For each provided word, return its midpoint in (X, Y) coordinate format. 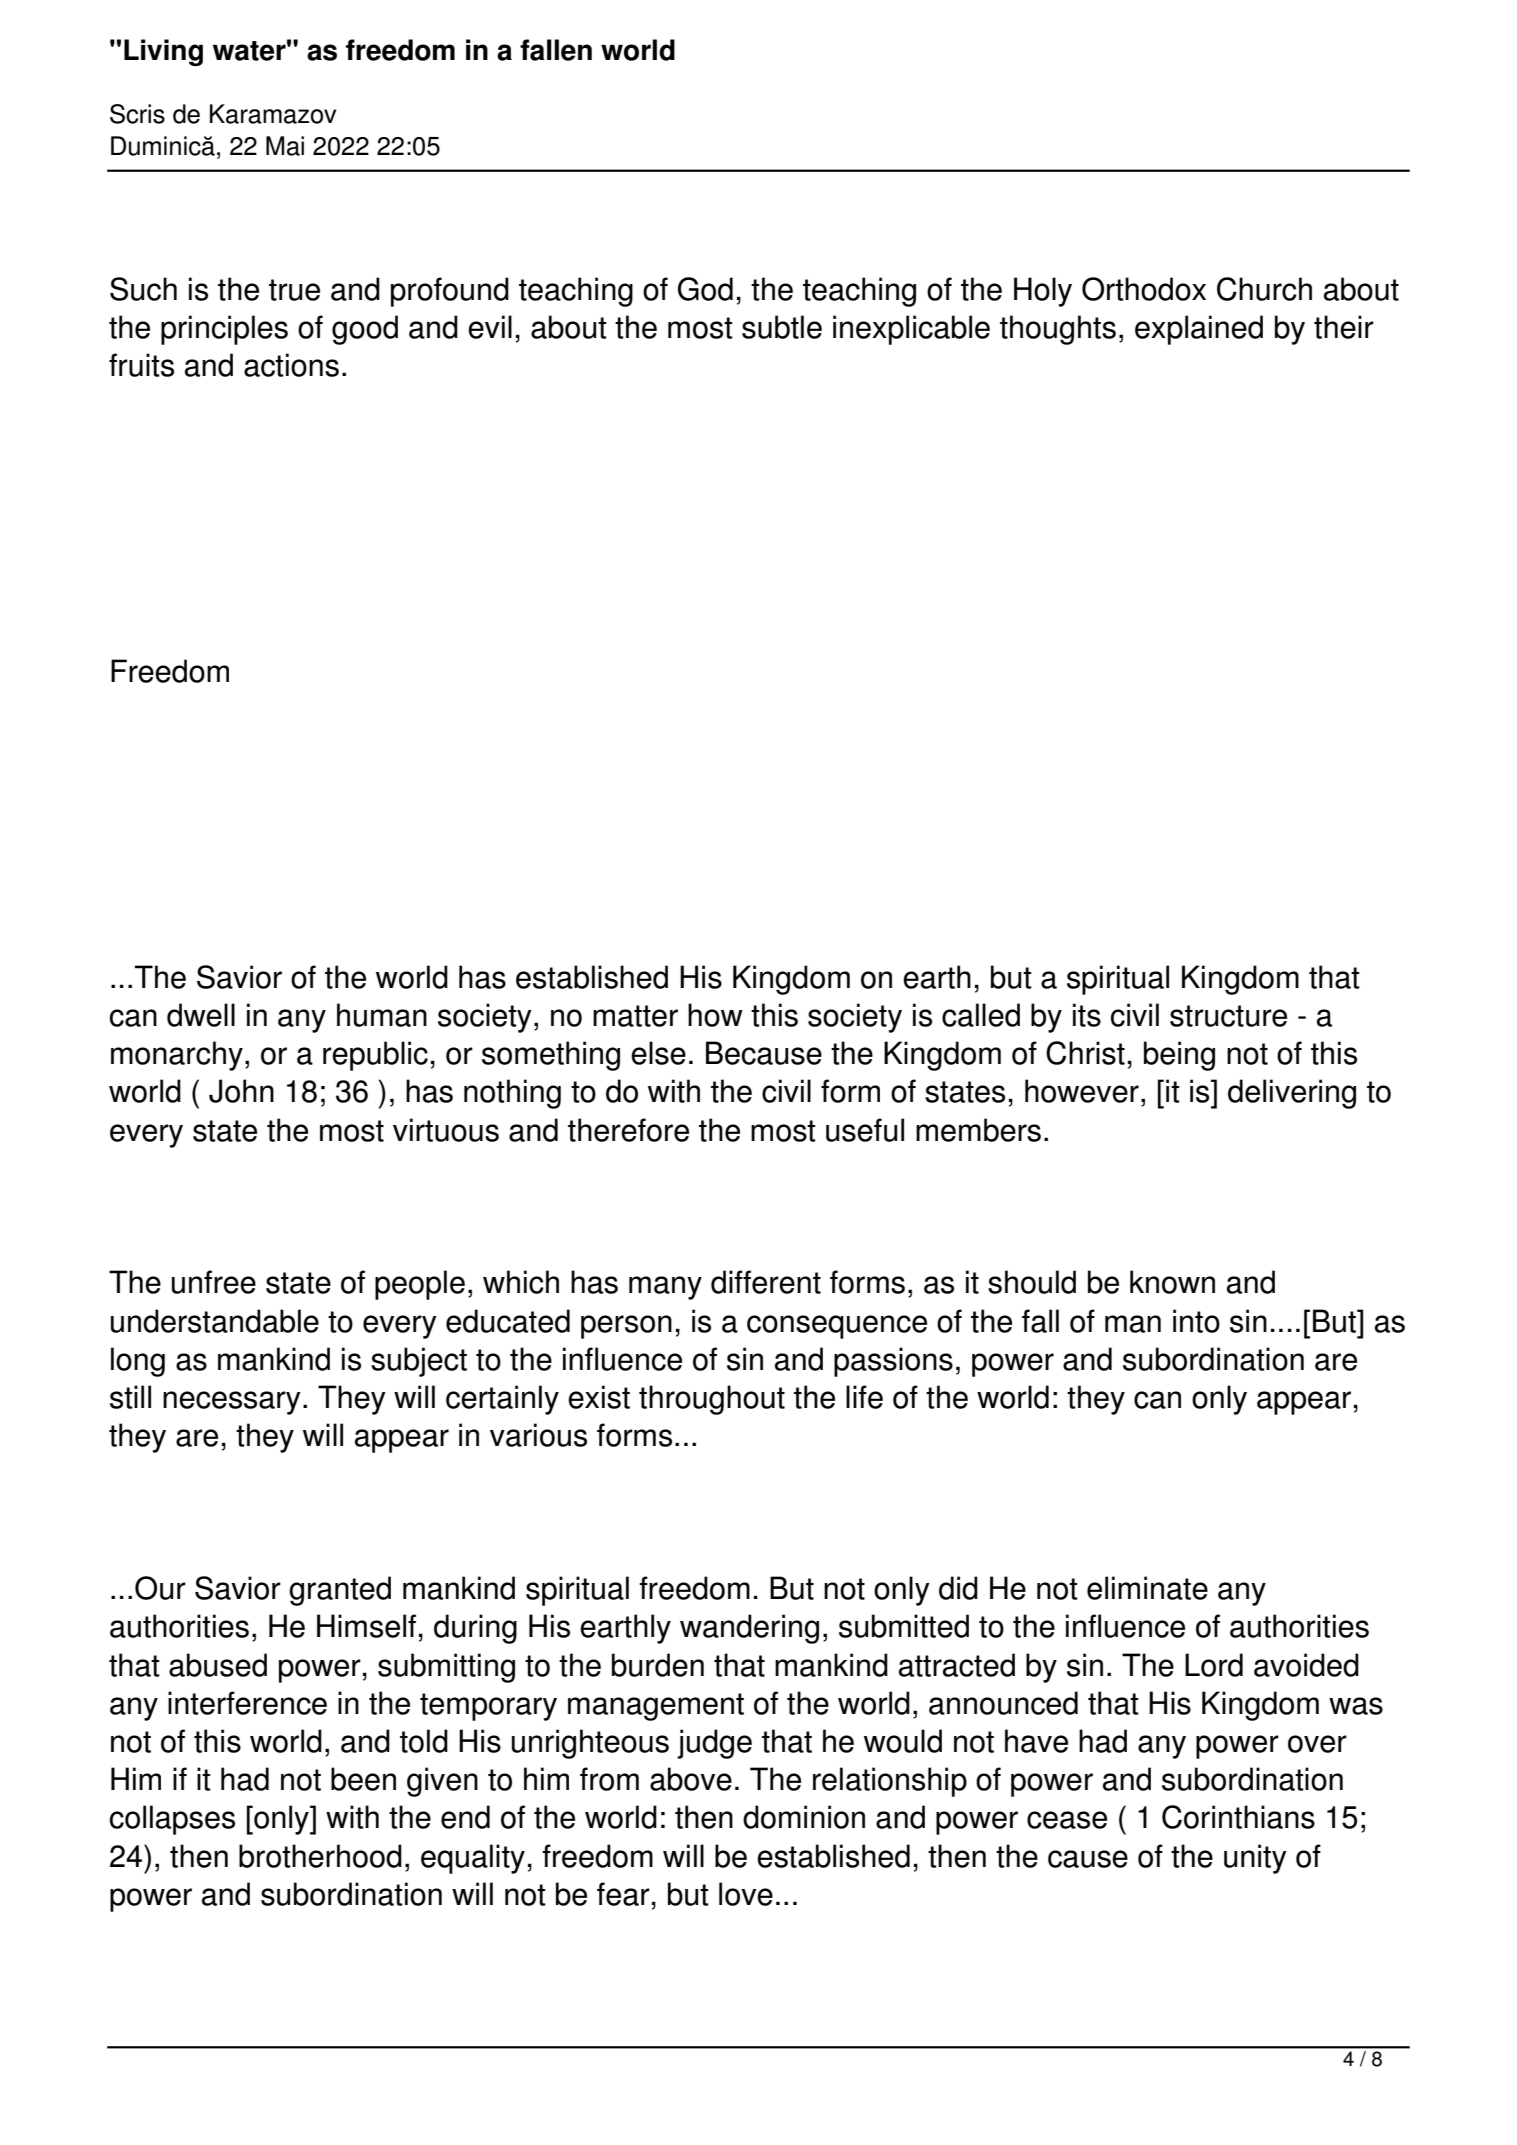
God (705, 289)
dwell (201, 1015)
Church (1264, 289)
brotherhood (320, 1856)
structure (1228, 1016)
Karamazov (273, 114)
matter (635, 1016)
